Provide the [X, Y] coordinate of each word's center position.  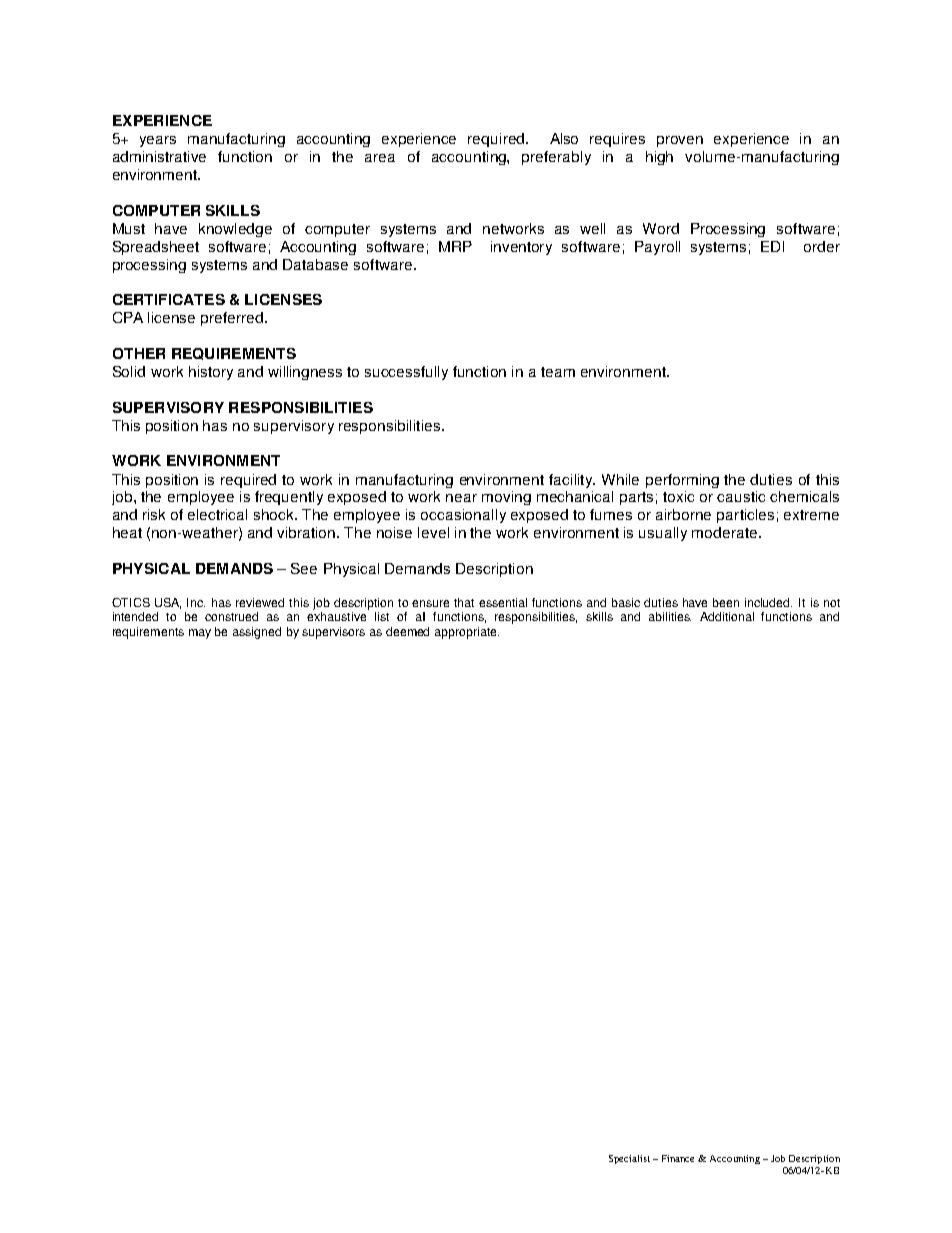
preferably [556, 158]
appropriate [467, 633]
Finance [678, 1158]
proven [680, 141]
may [200, 634]
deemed [407, 631]
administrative [159, 156]
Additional [727, 616]
